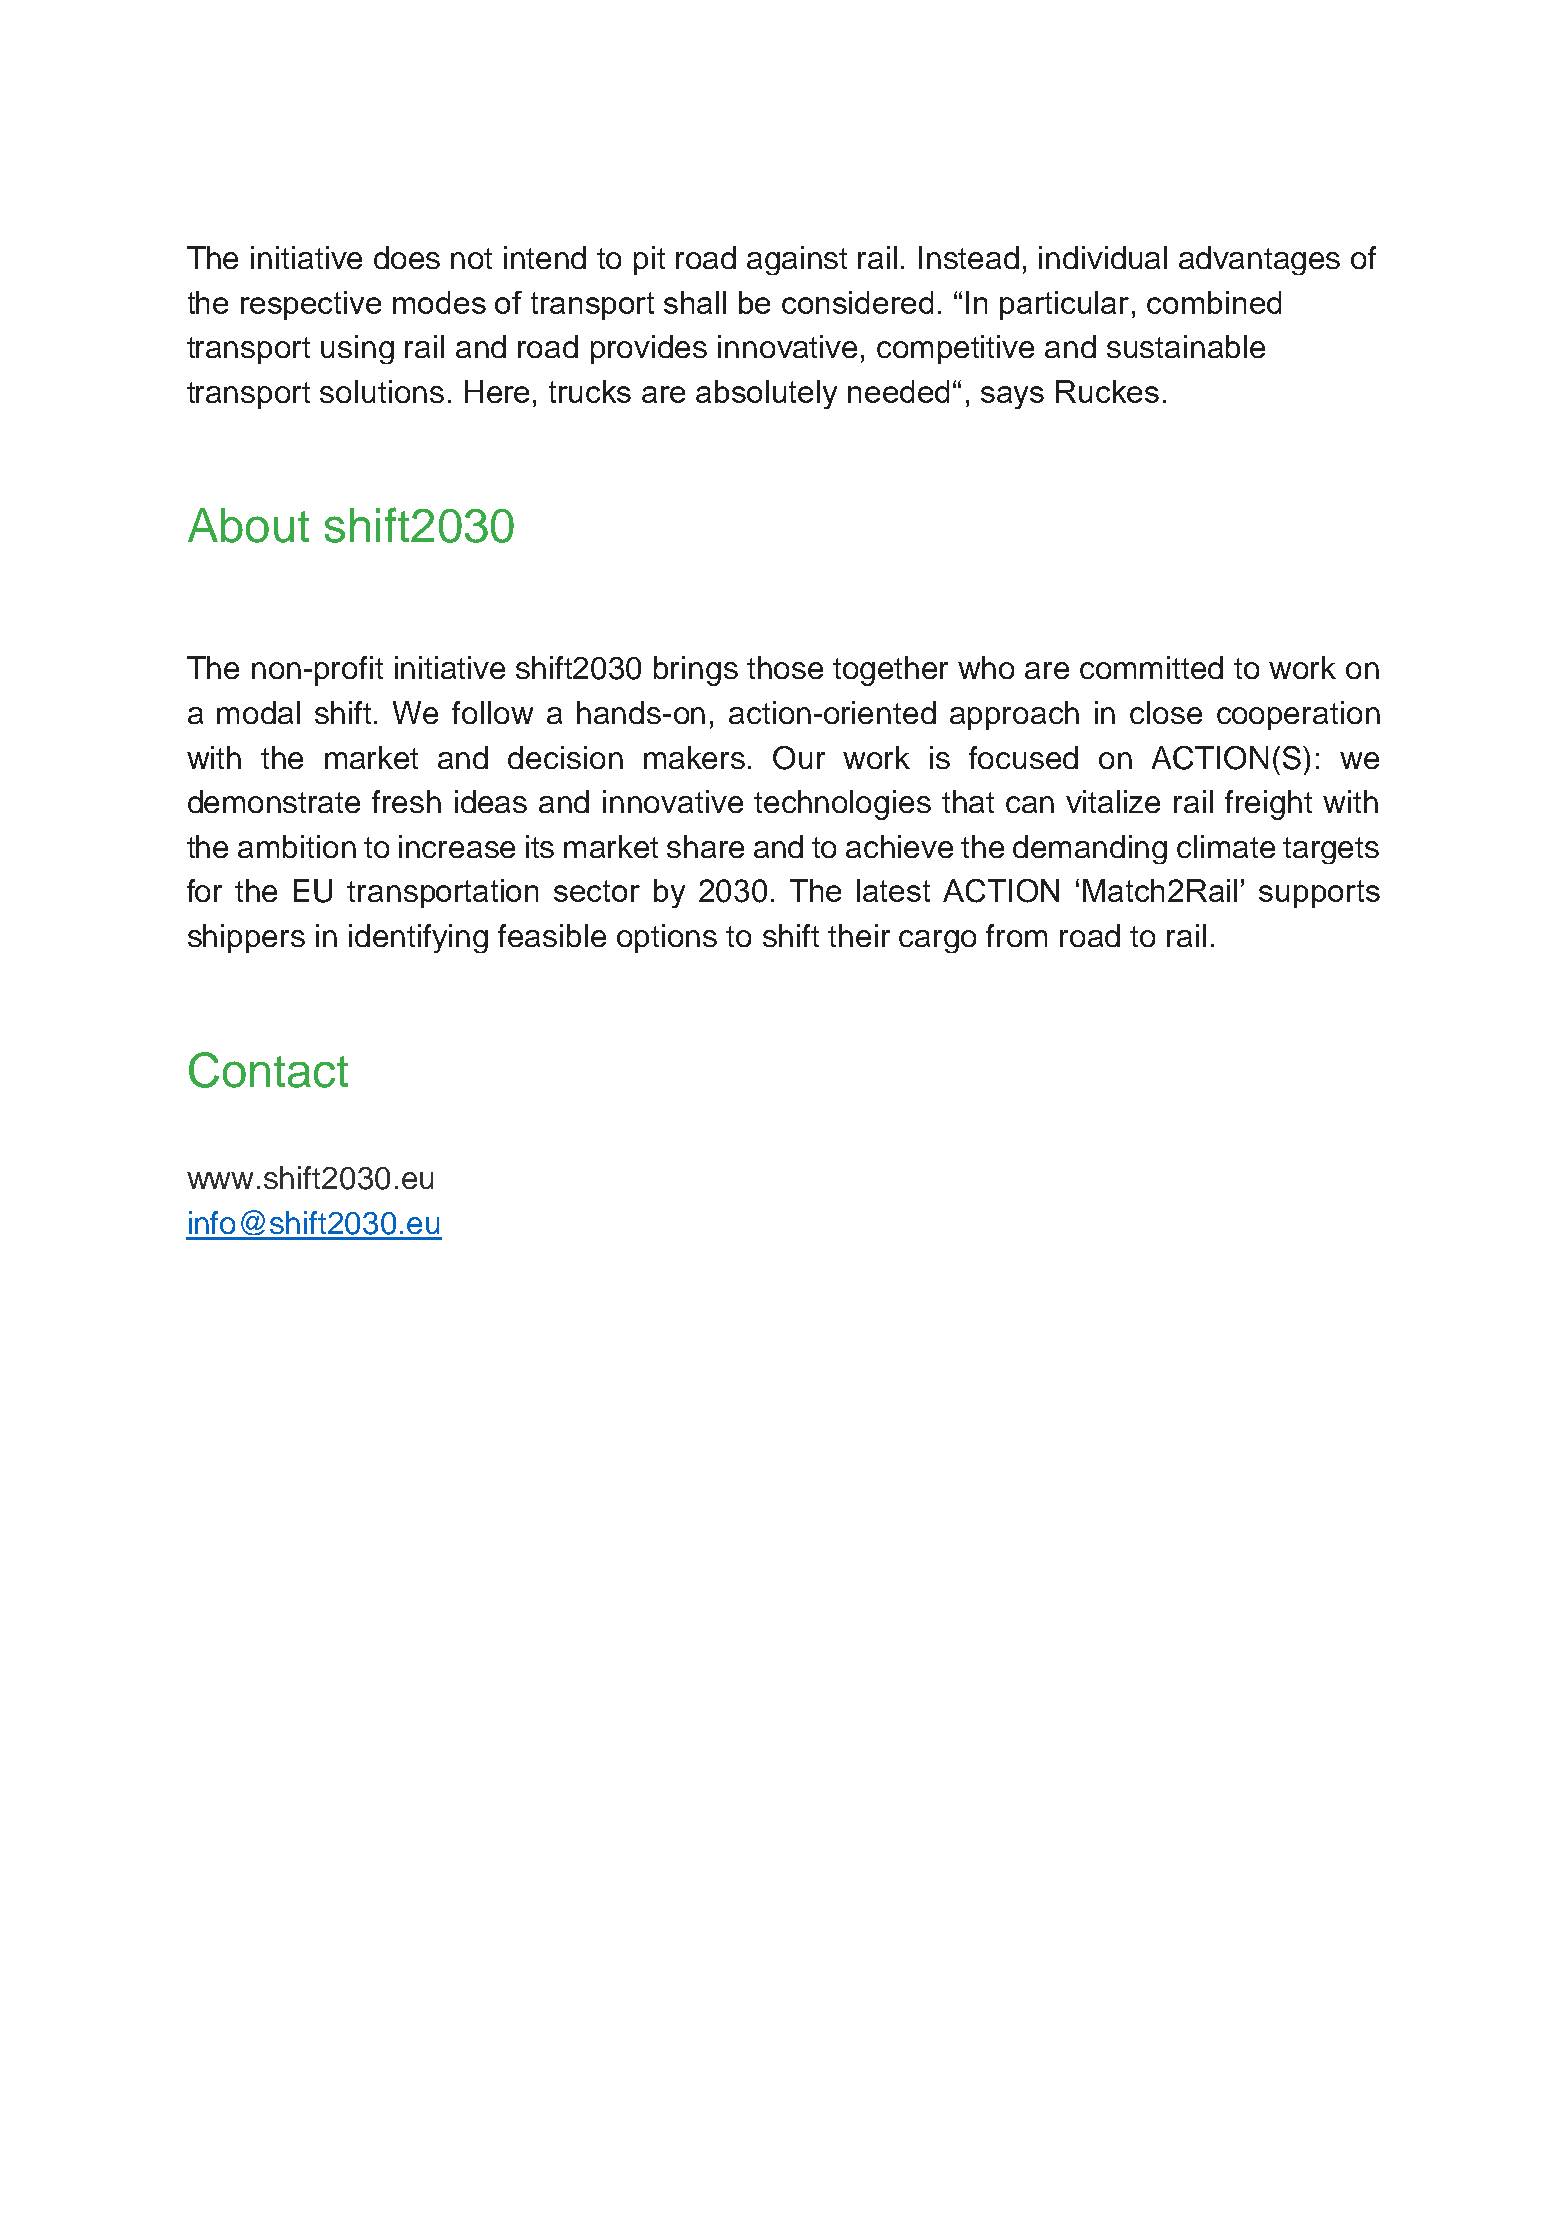 This screenshot has height=2217, width=1568. Describe the element at coordinates (1113, 801) in the screenshot. I see `vitalize` at that location.
